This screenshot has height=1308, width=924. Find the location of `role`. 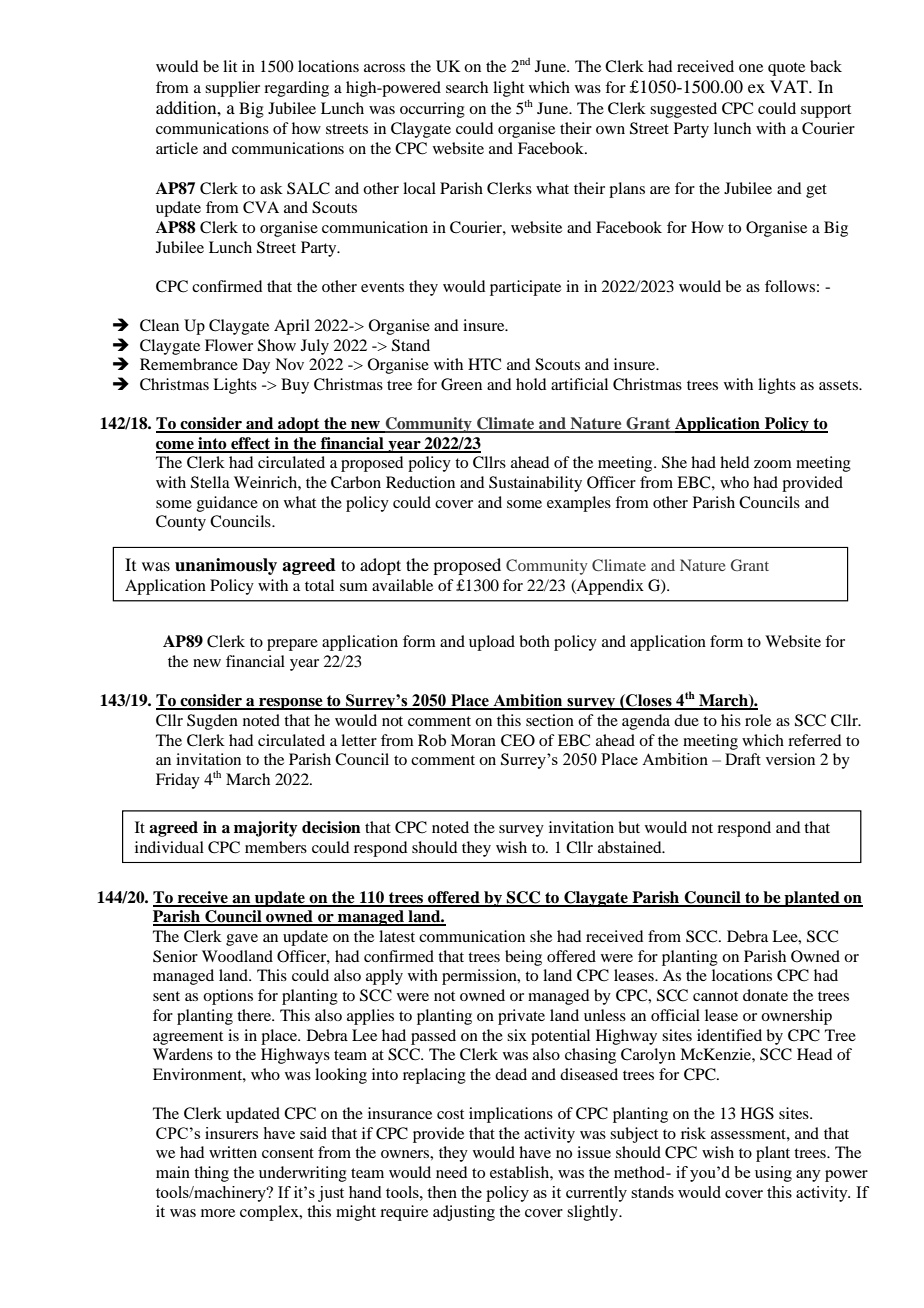

role is located at coordinates (758, 720).
